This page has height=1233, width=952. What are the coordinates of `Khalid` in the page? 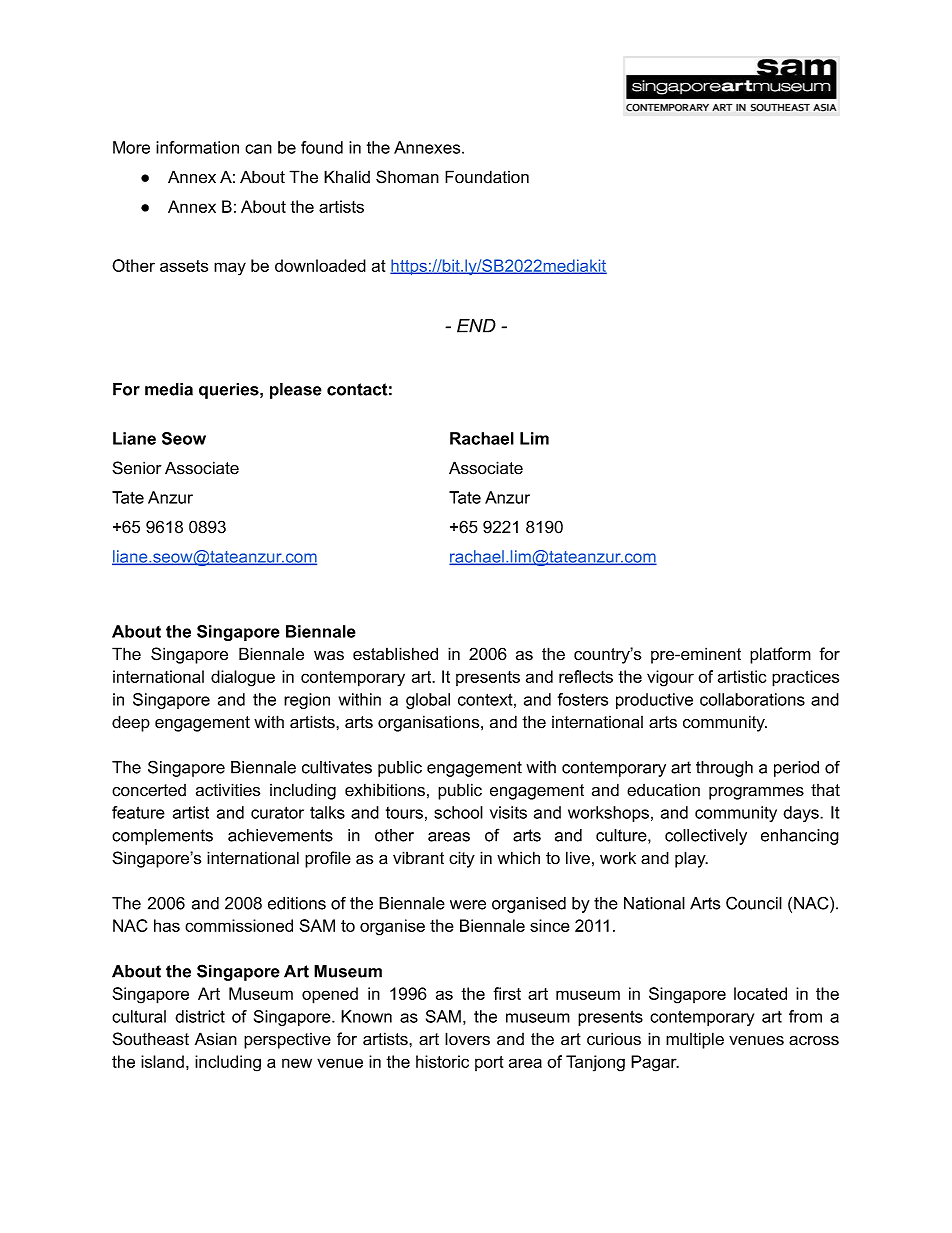 It's located at (347, 177).
